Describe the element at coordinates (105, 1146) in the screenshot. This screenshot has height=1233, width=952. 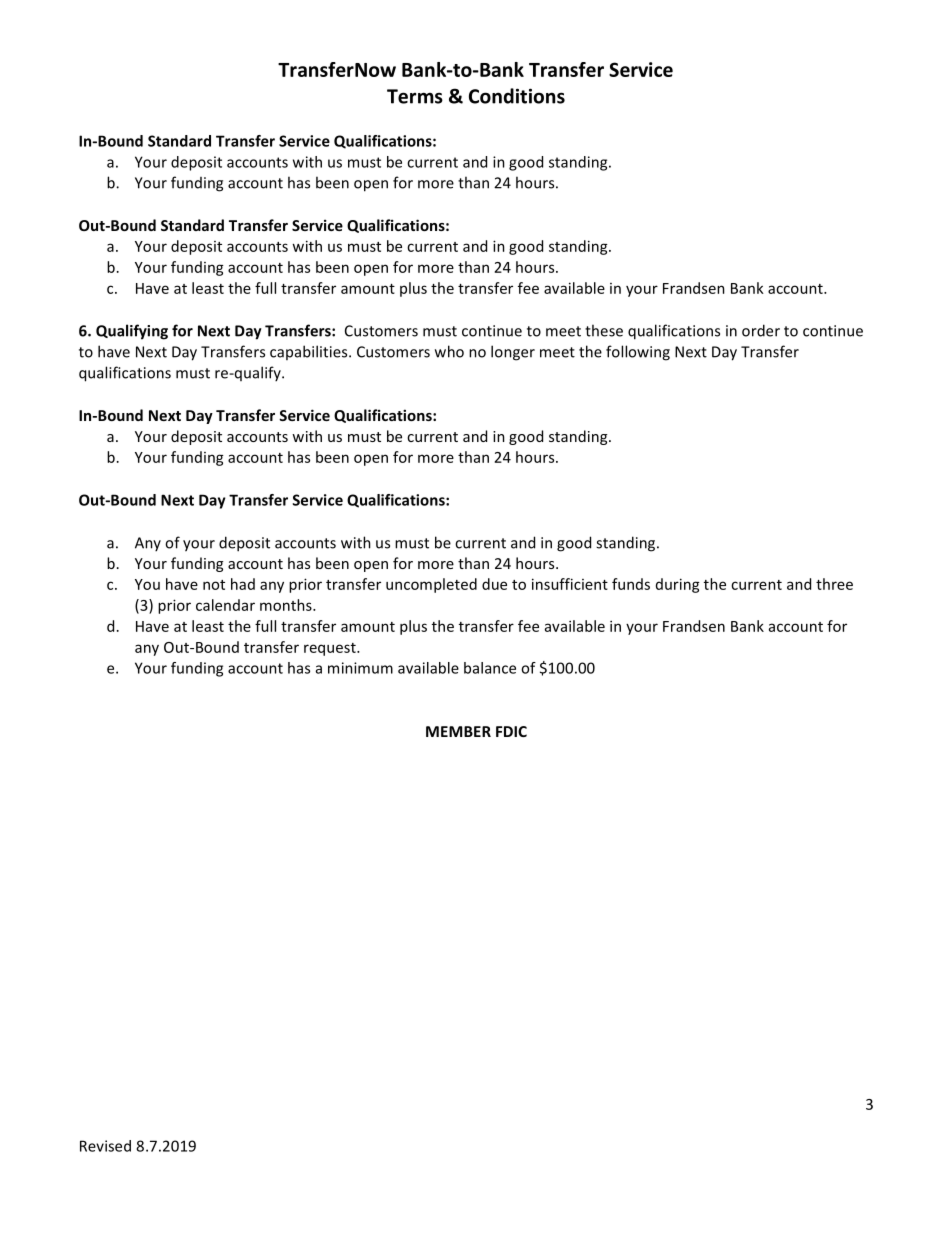
I see `Revised` at that location.
